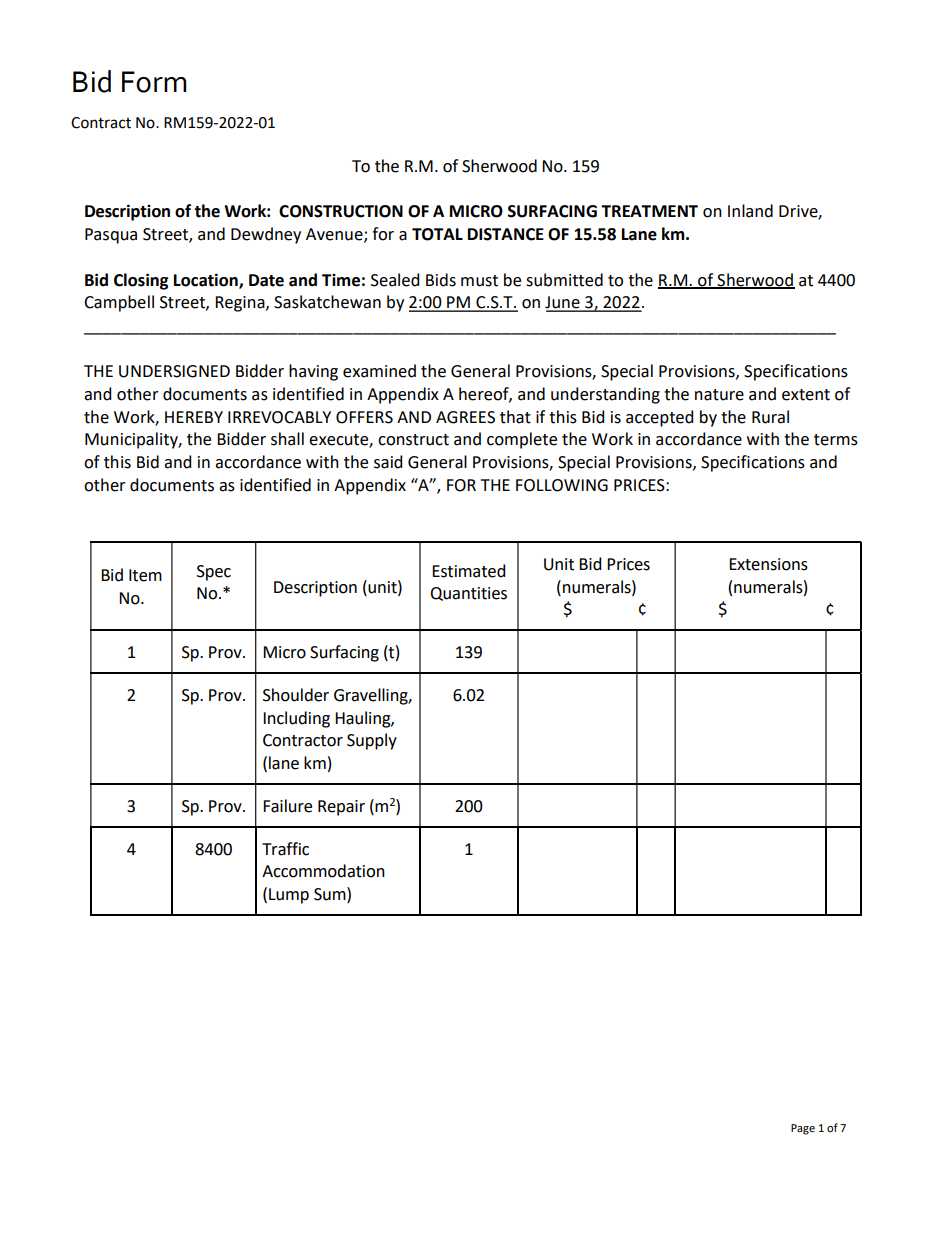 The width and height of the screenshot is (952, 1233). I want to click on Page, so click(803, 1129).
